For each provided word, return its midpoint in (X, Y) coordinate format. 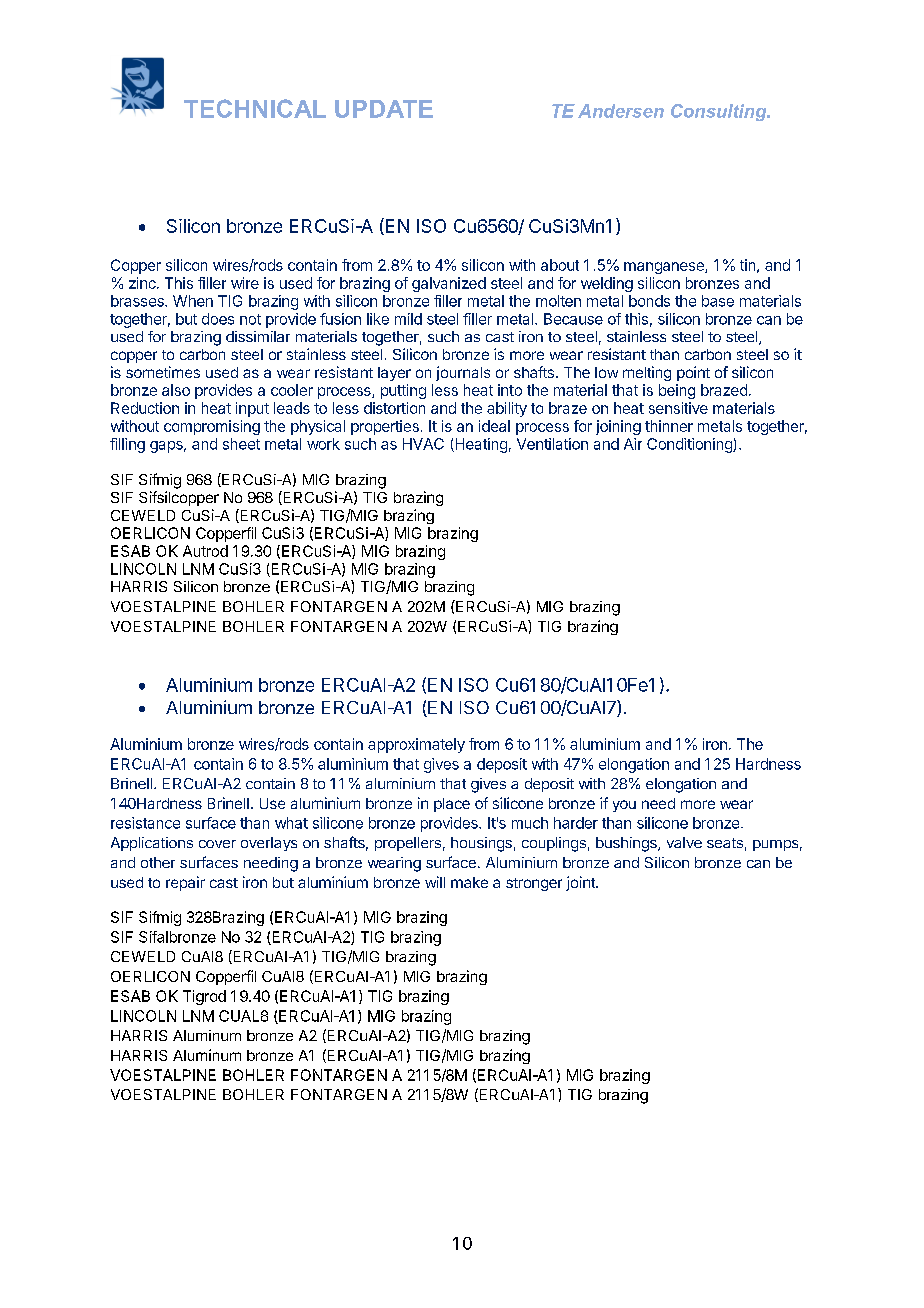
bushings (627, 844)
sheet (241, 444)
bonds (649, 301)
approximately (416, 745)
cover (217, 844)
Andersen (621, 111)
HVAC (423, 444)
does (218, 319)
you (624, 806)
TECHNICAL (255, 108)
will (435, 882)
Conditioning (690, 445)
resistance (145, 823)
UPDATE (384, 109)
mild (408, 319)
